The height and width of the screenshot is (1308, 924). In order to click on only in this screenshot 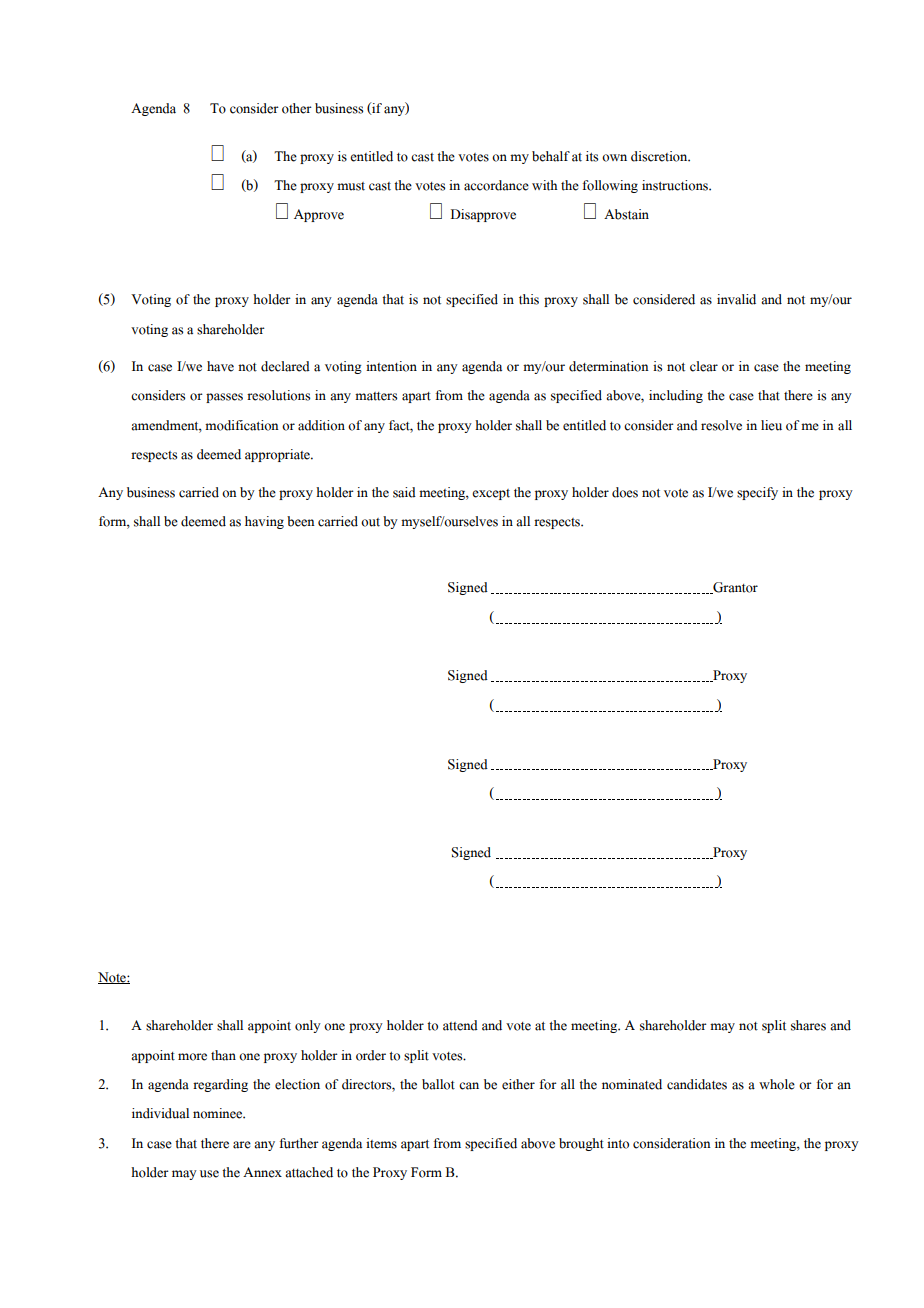, I will do `click(308, 1026)`.
